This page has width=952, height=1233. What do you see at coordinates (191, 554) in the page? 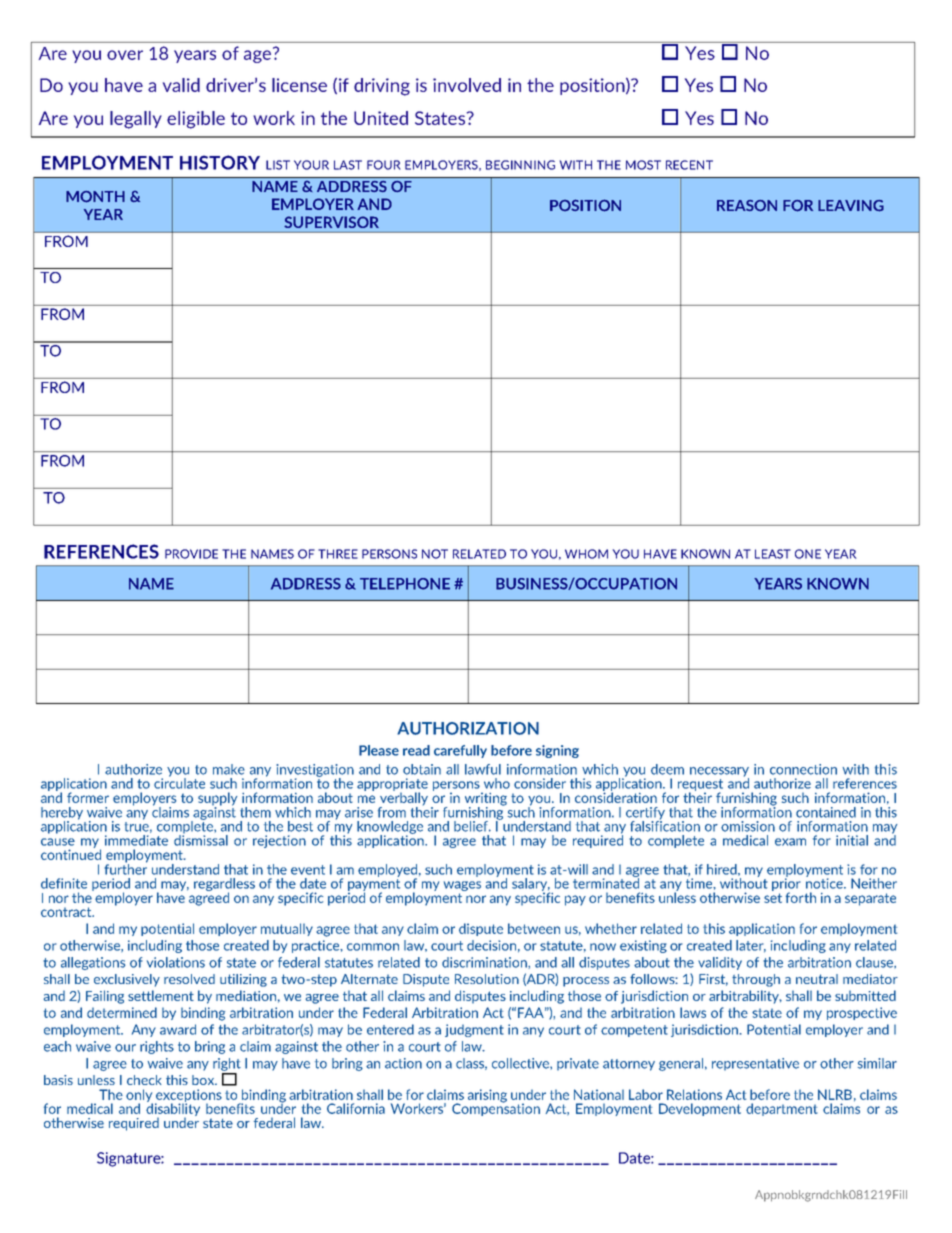
I see `PROVIDE` at bounding box center [191, 554].
